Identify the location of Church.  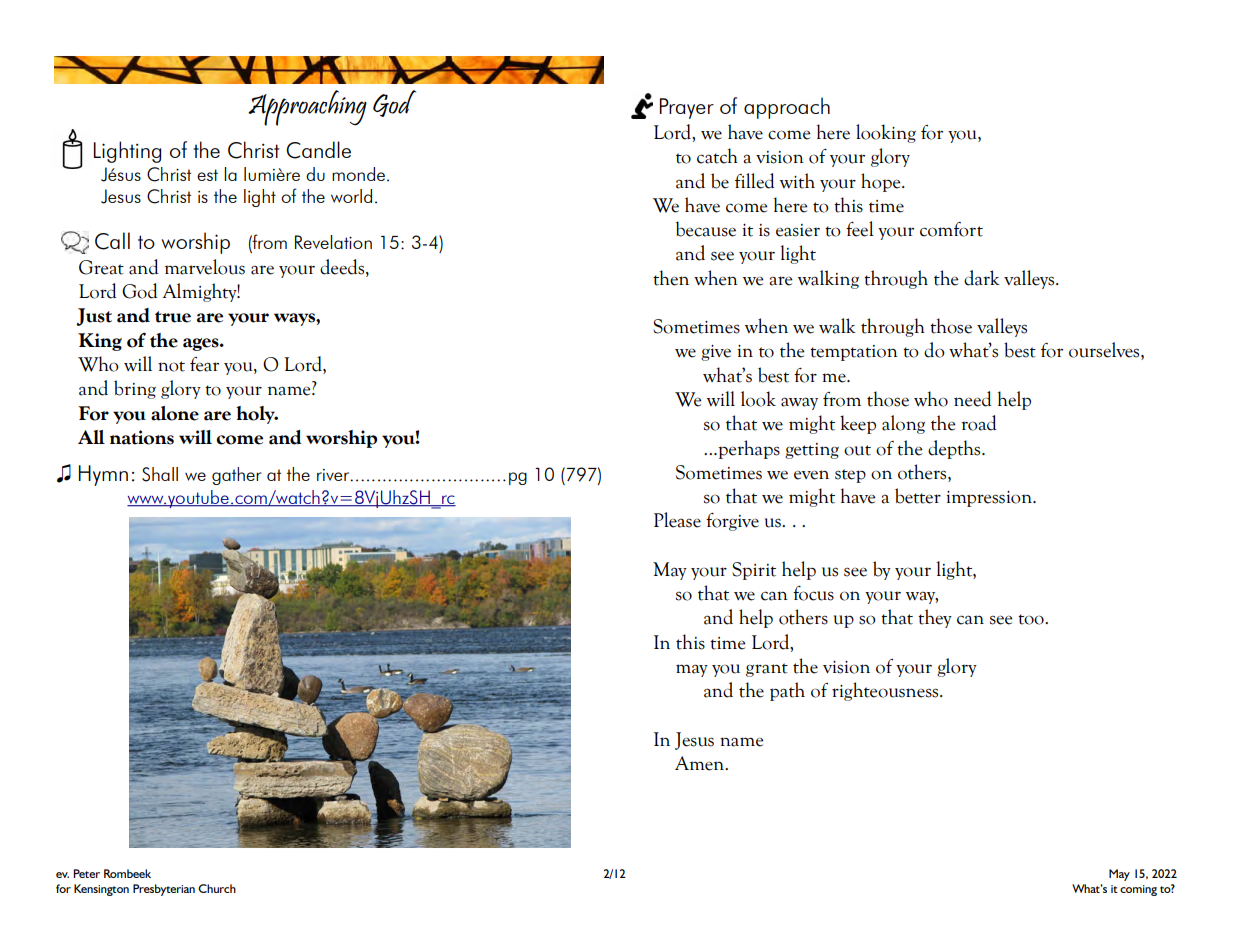
(217, 888).
